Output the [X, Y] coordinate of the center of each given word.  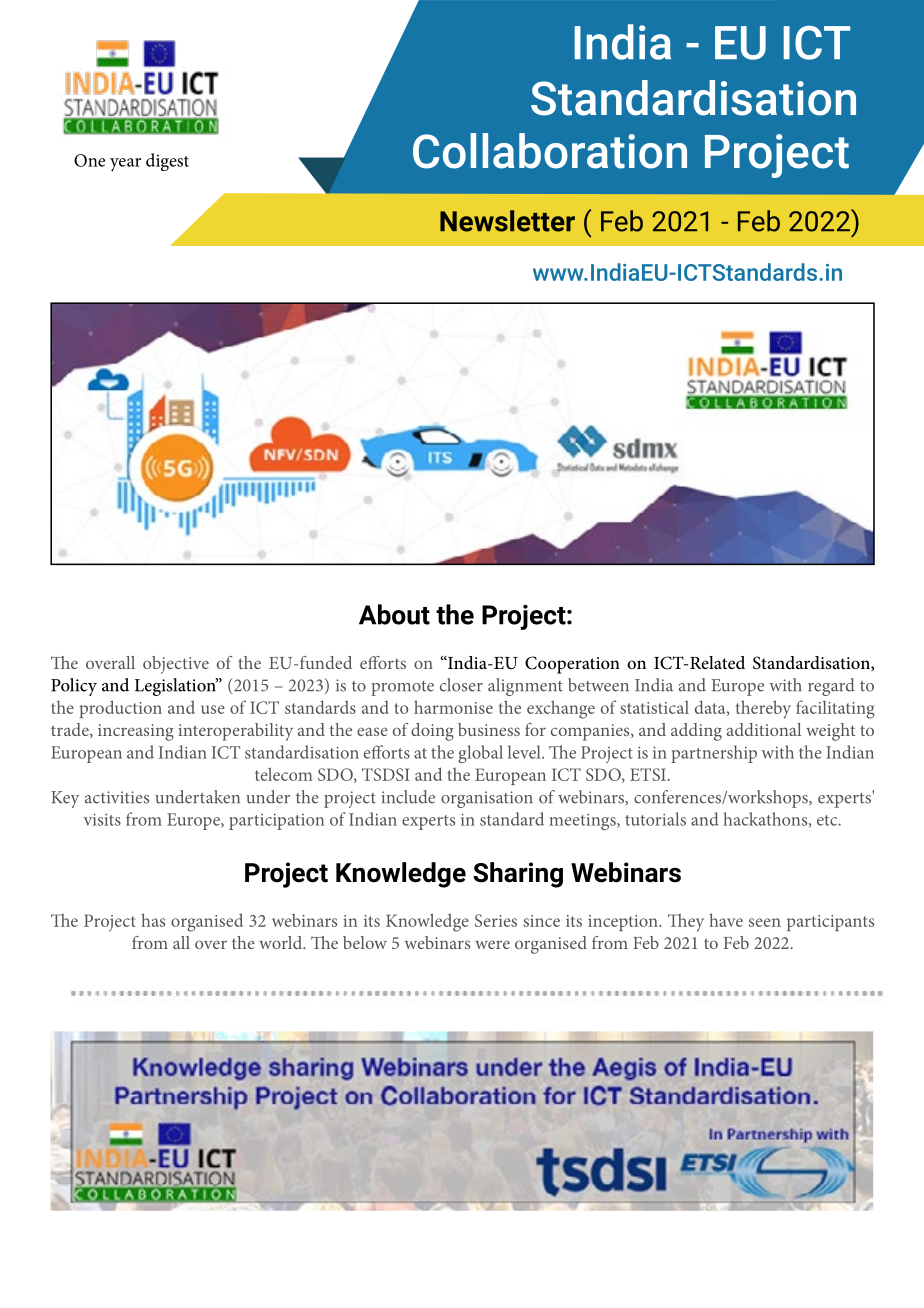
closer [461, 685]
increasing [136, 732]
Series [496, 920]
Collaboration [550, 151]
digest [167, 162]
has [153, 920]
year [125, 164]
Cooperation [572, 665]
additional [764, 729]
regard [831, 687]
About [394, 614]
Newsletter [507, 221]
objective [176, 665]
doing [432, 732]
